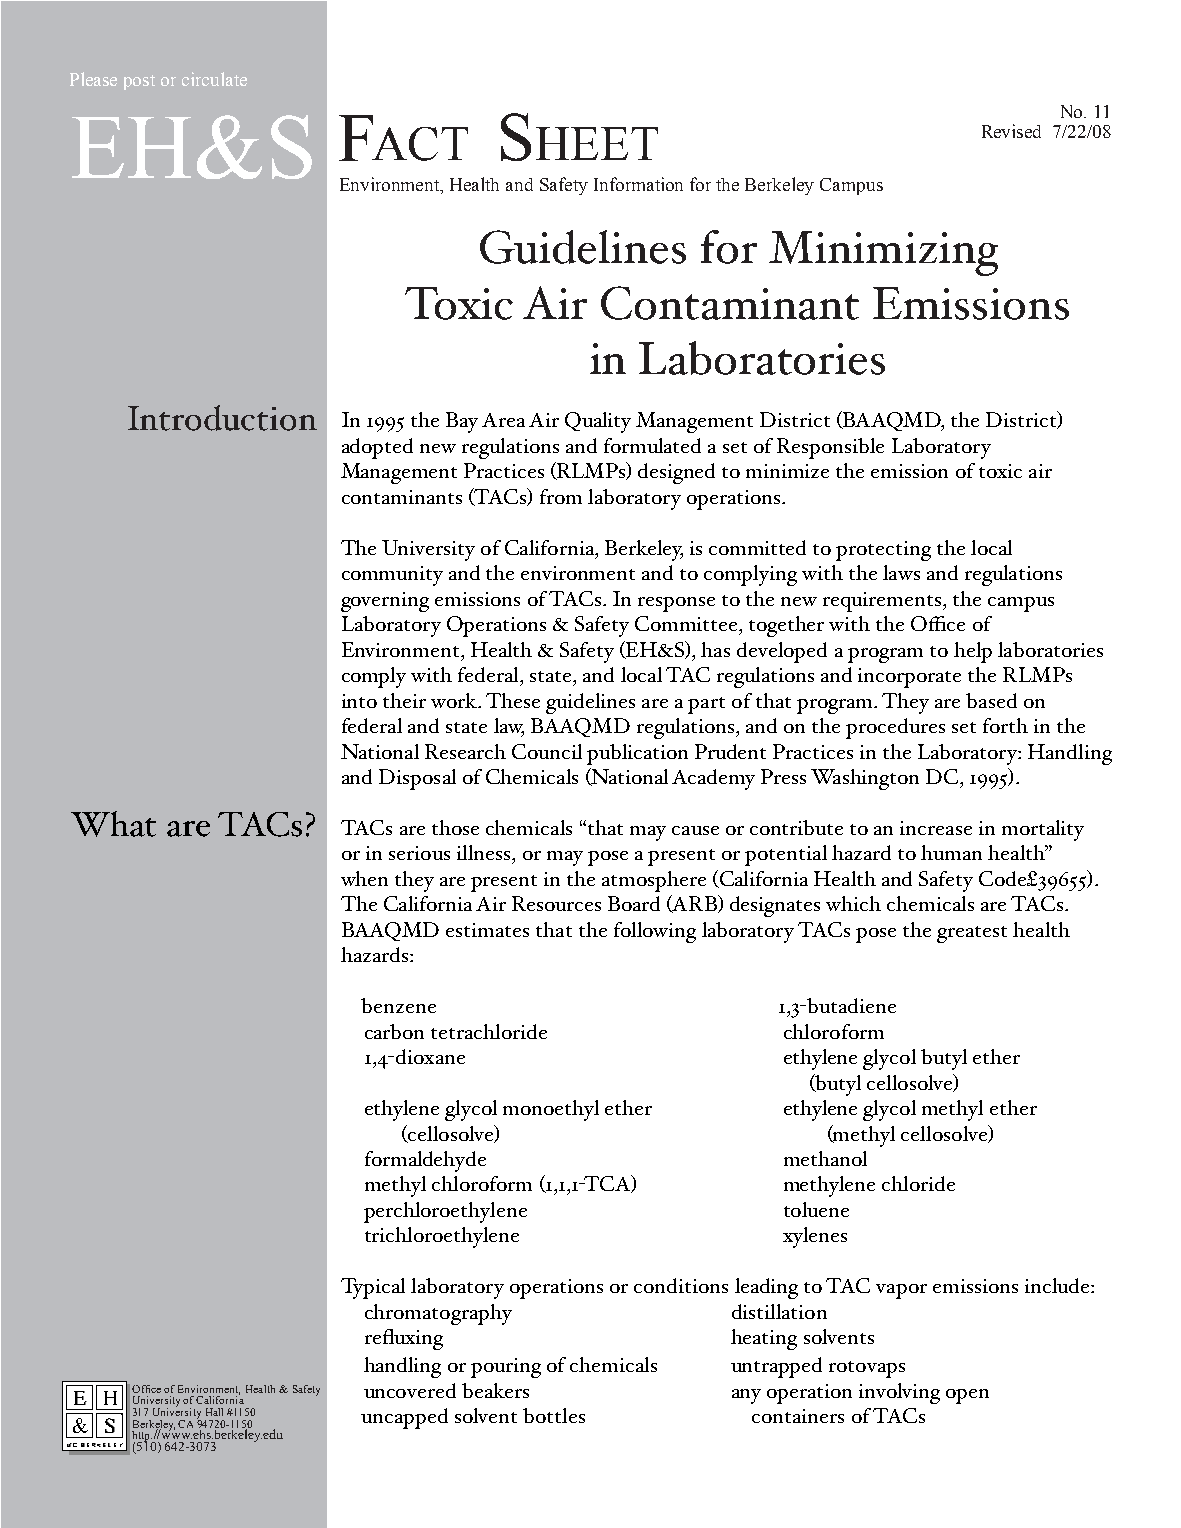  What do you see at coordinates (214, 1412) in the page?
I see `Hall` at bounding box center [214, 1412].
